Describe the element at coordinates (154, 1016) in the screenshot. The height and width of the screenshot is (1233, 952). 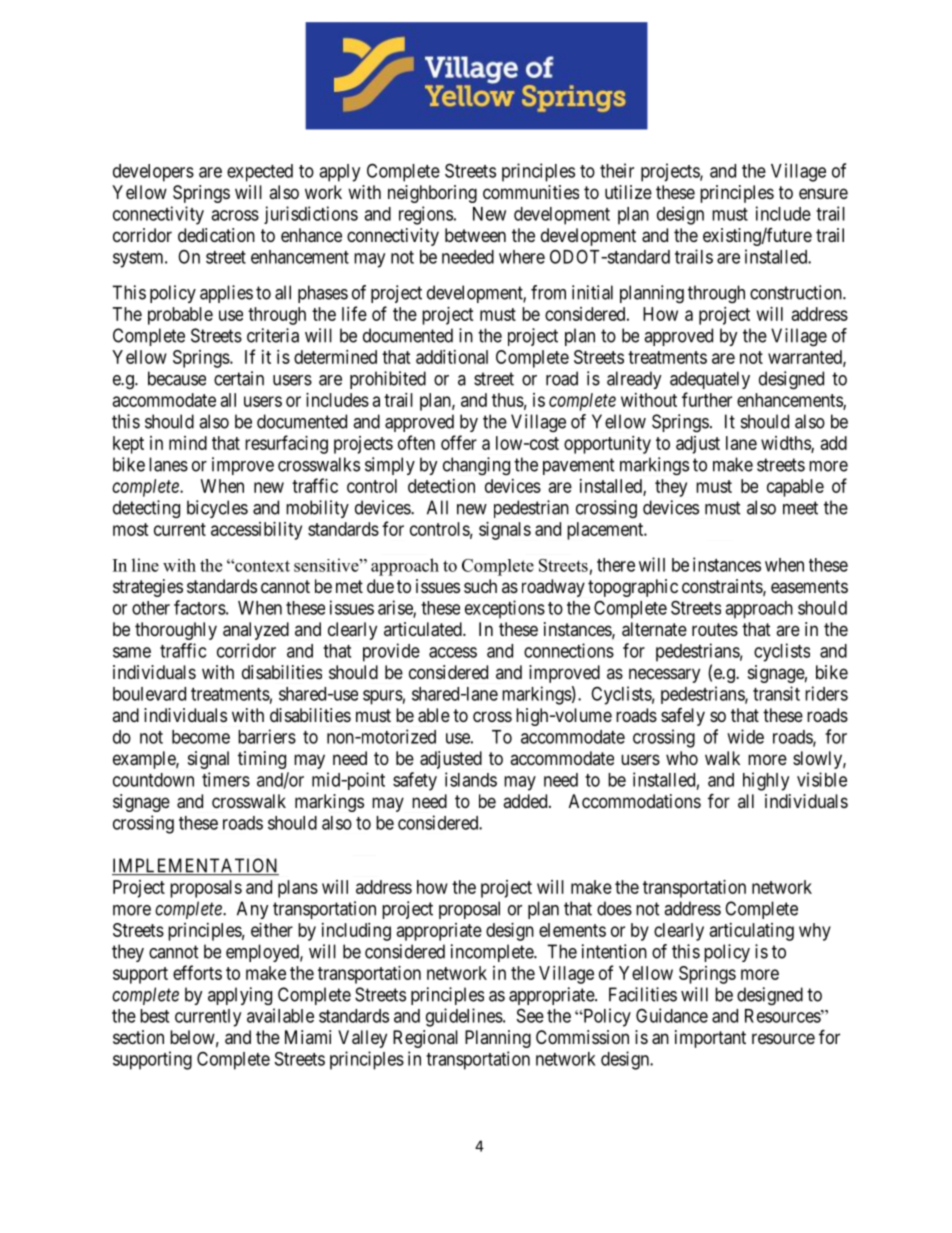
I see `best` at that location.
